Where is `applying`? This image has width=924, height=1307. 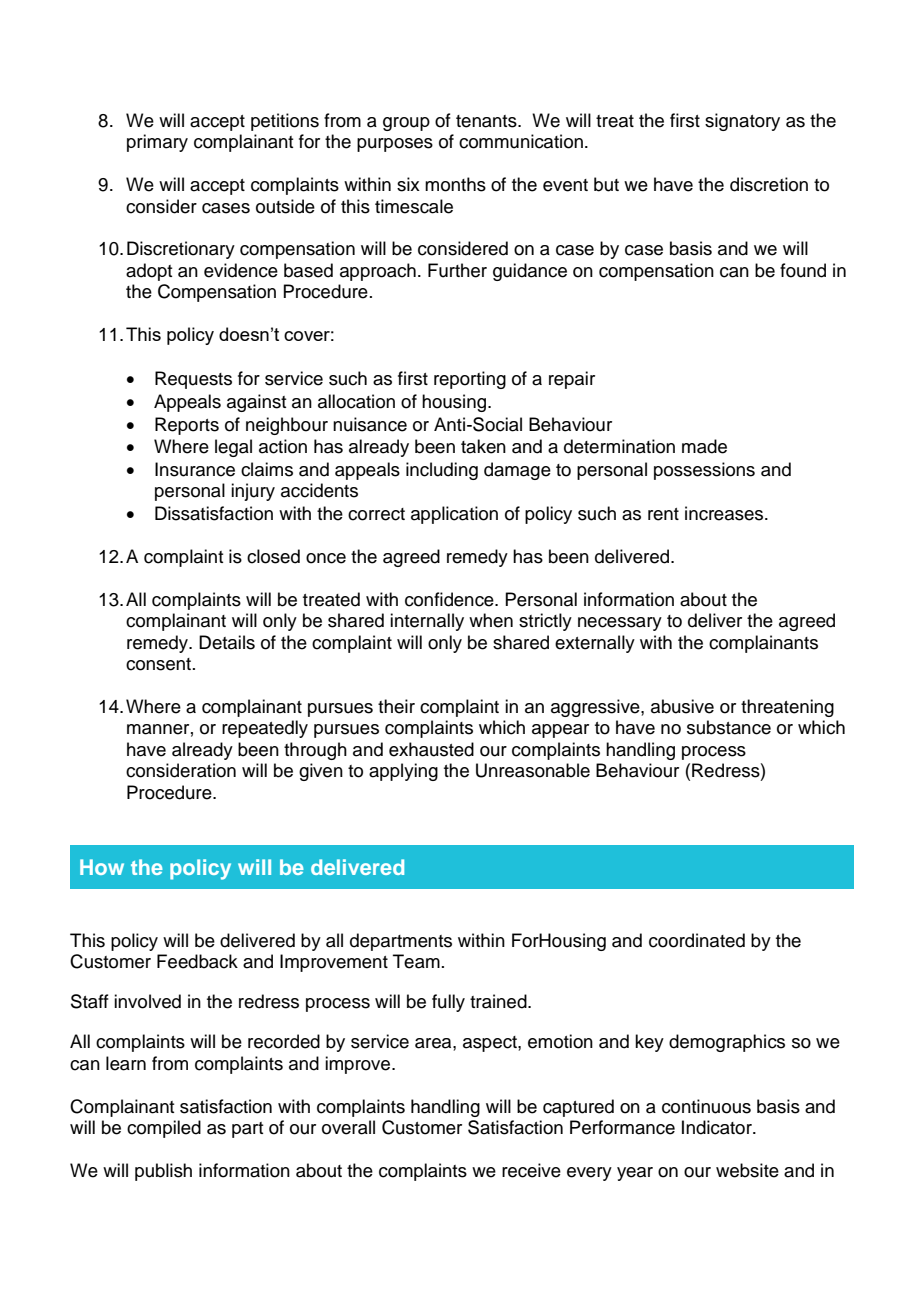
applying is located at coordinates (403, 772).
